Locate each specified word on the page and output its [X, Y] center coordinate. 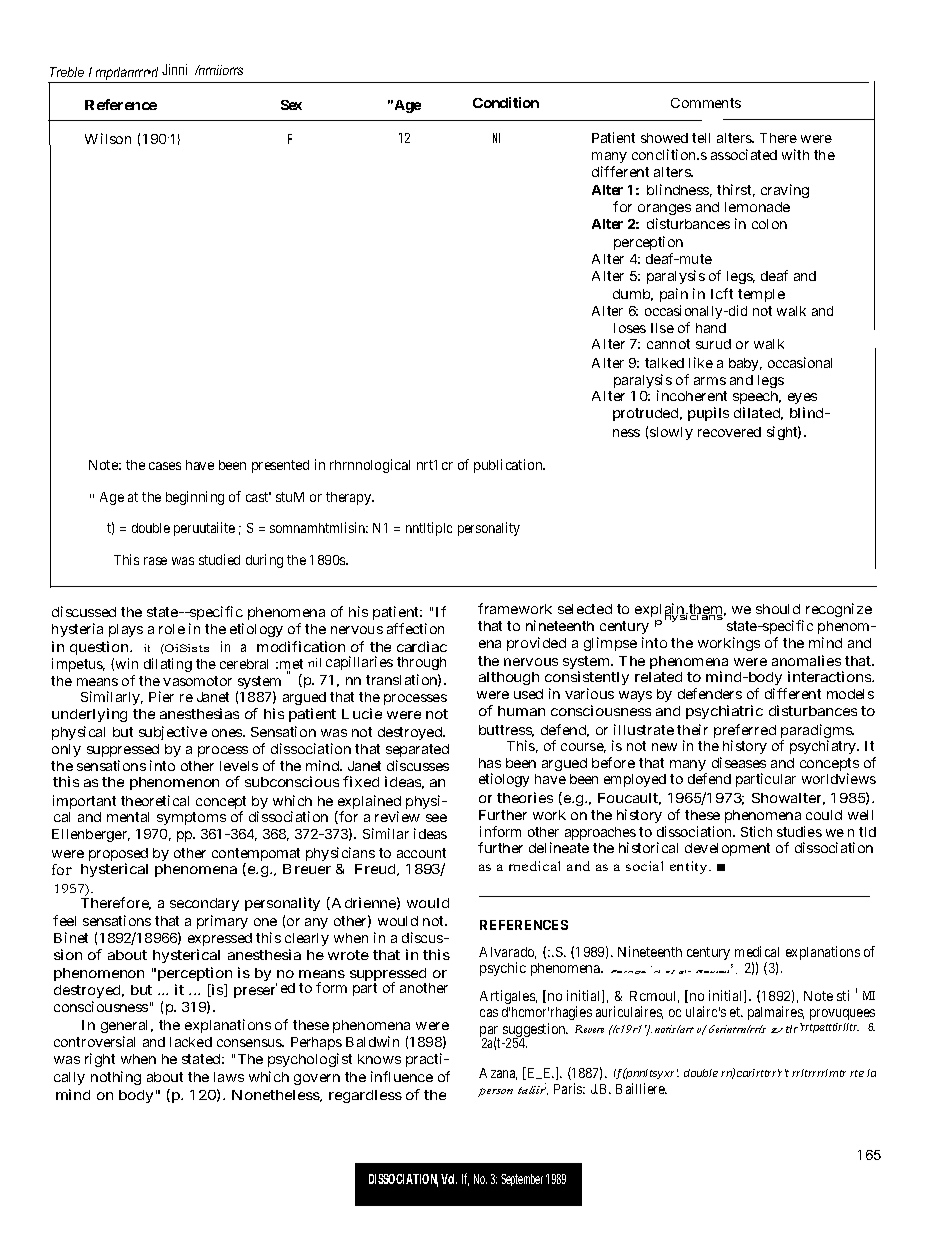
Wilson [108, 138]
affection [415, 628]
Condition [506, 102]
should [778, 609]
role [172, 629]
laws [229, 1077]
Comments [706, 103]
